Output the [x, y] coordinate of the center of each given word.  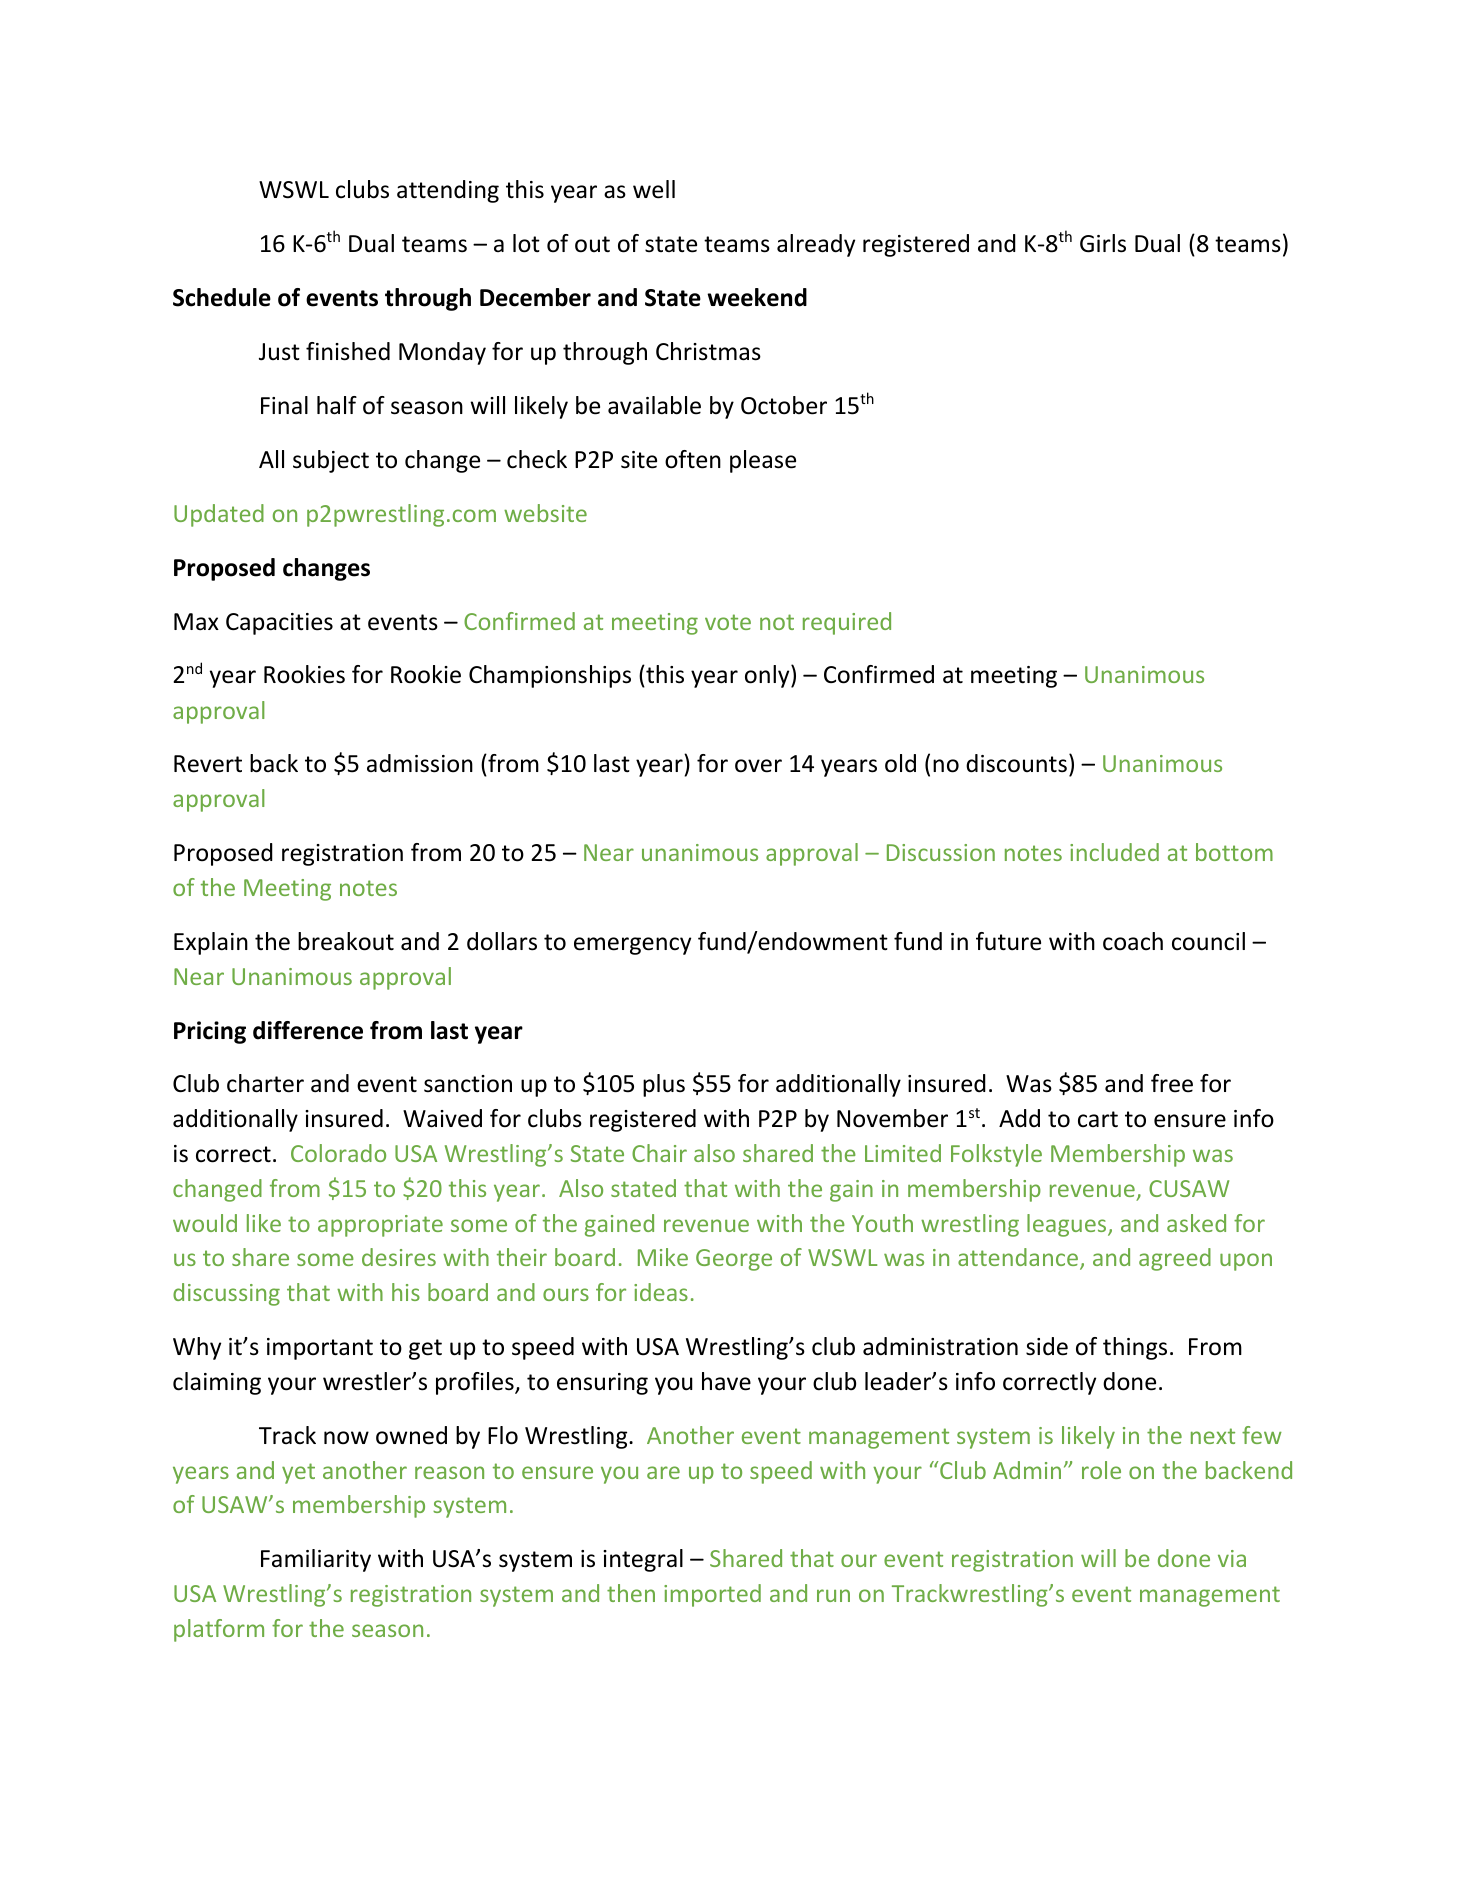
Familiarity [316, 1560]
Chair [659, 1153]
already [816, 245]
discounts [1016, 763]
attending [448, 191]
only [768, 676]
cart [1098, 1119]
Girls [1103, 243]
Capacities [279, 624]
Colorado [338, 1153]
